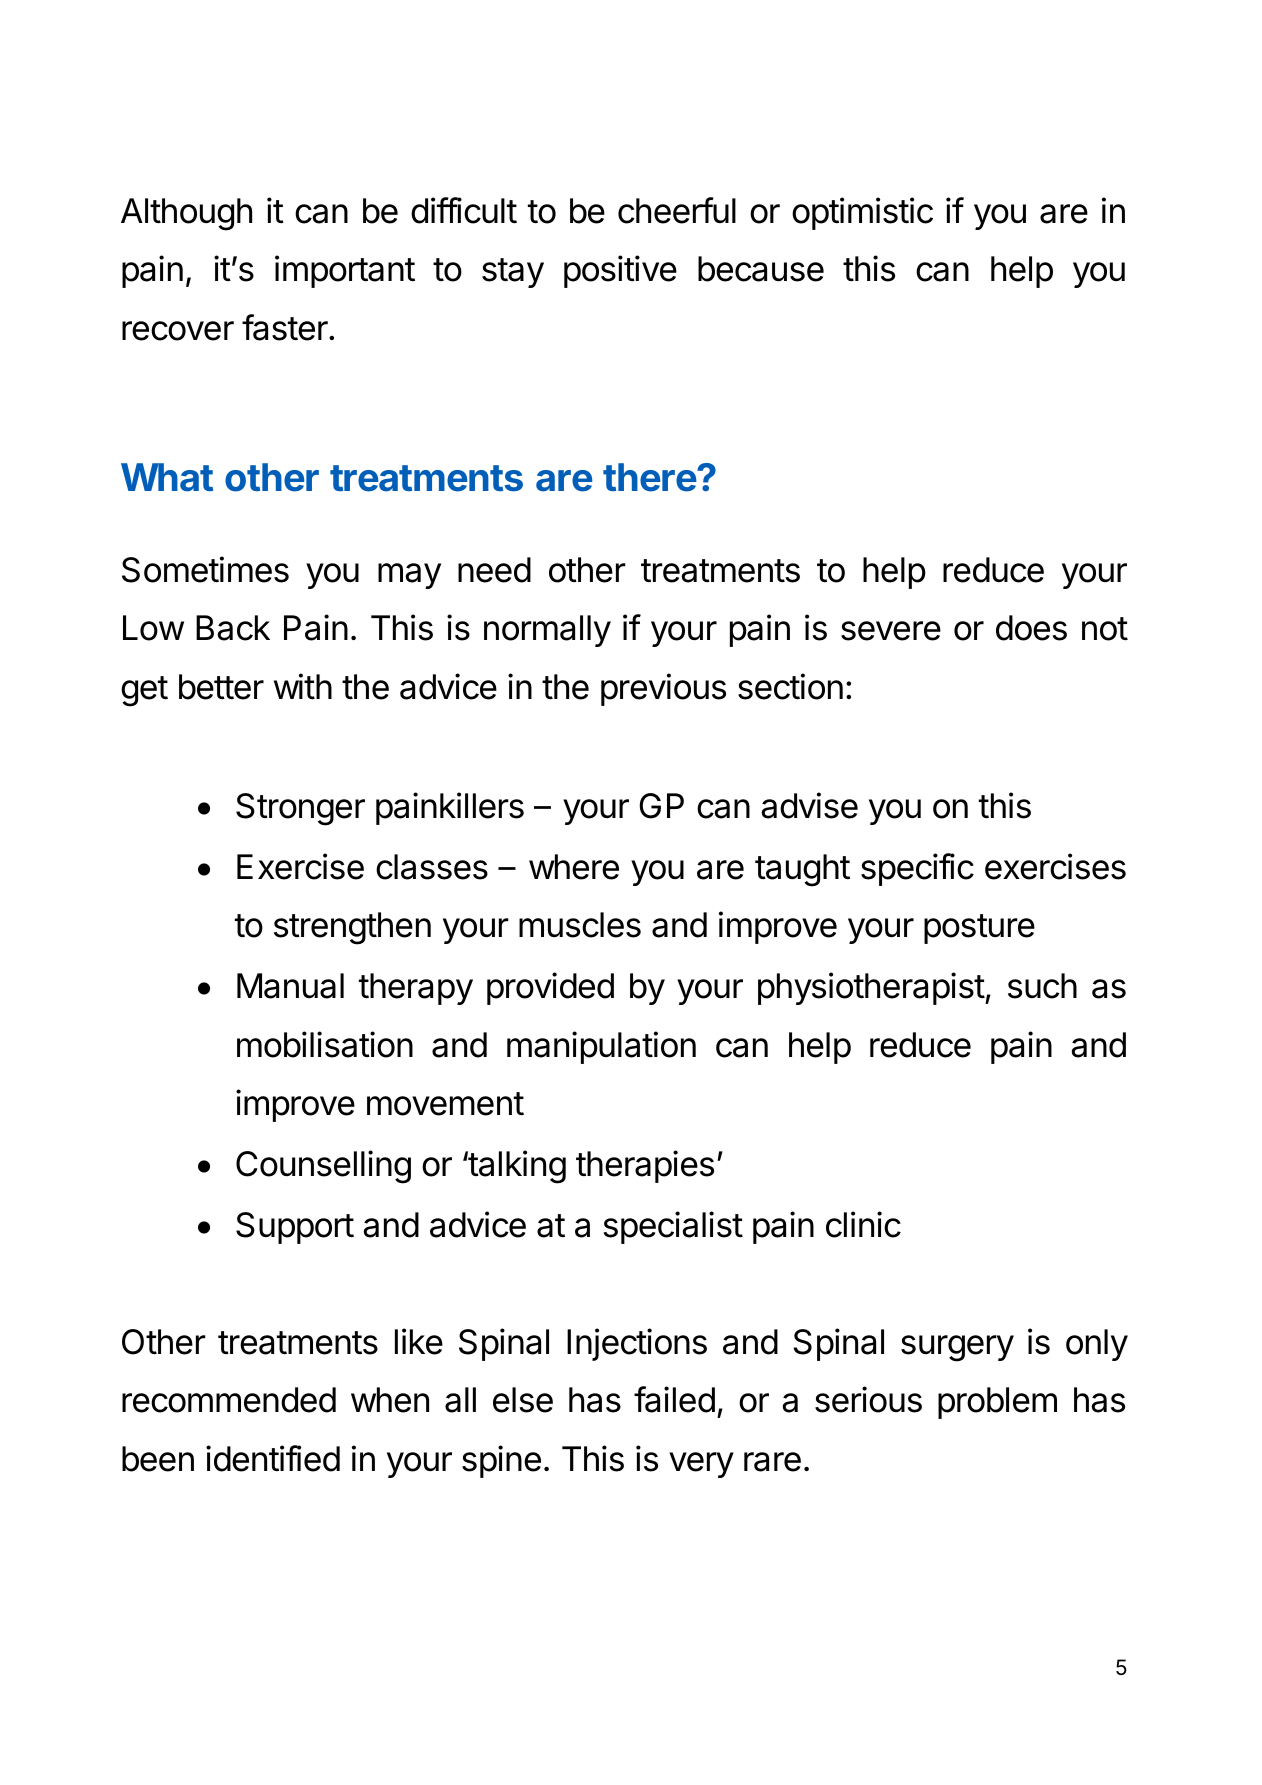 The image size is (1262, 1785). Describe the element at coordinates (862, 213) in the document. I see `optimistic` at that location.
